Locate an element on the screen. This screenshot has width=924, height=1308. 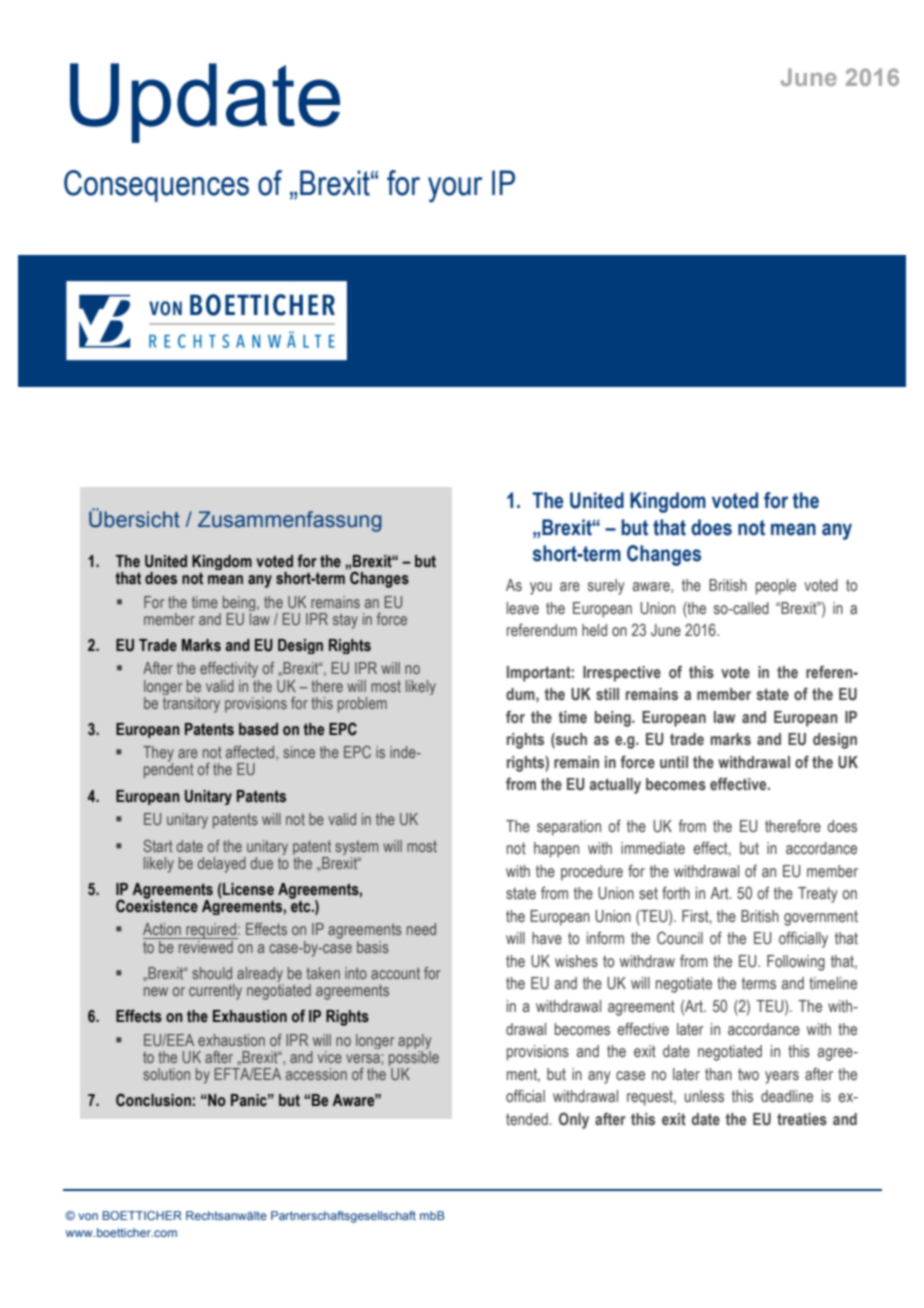
need is located at coordinates (421, 929).
